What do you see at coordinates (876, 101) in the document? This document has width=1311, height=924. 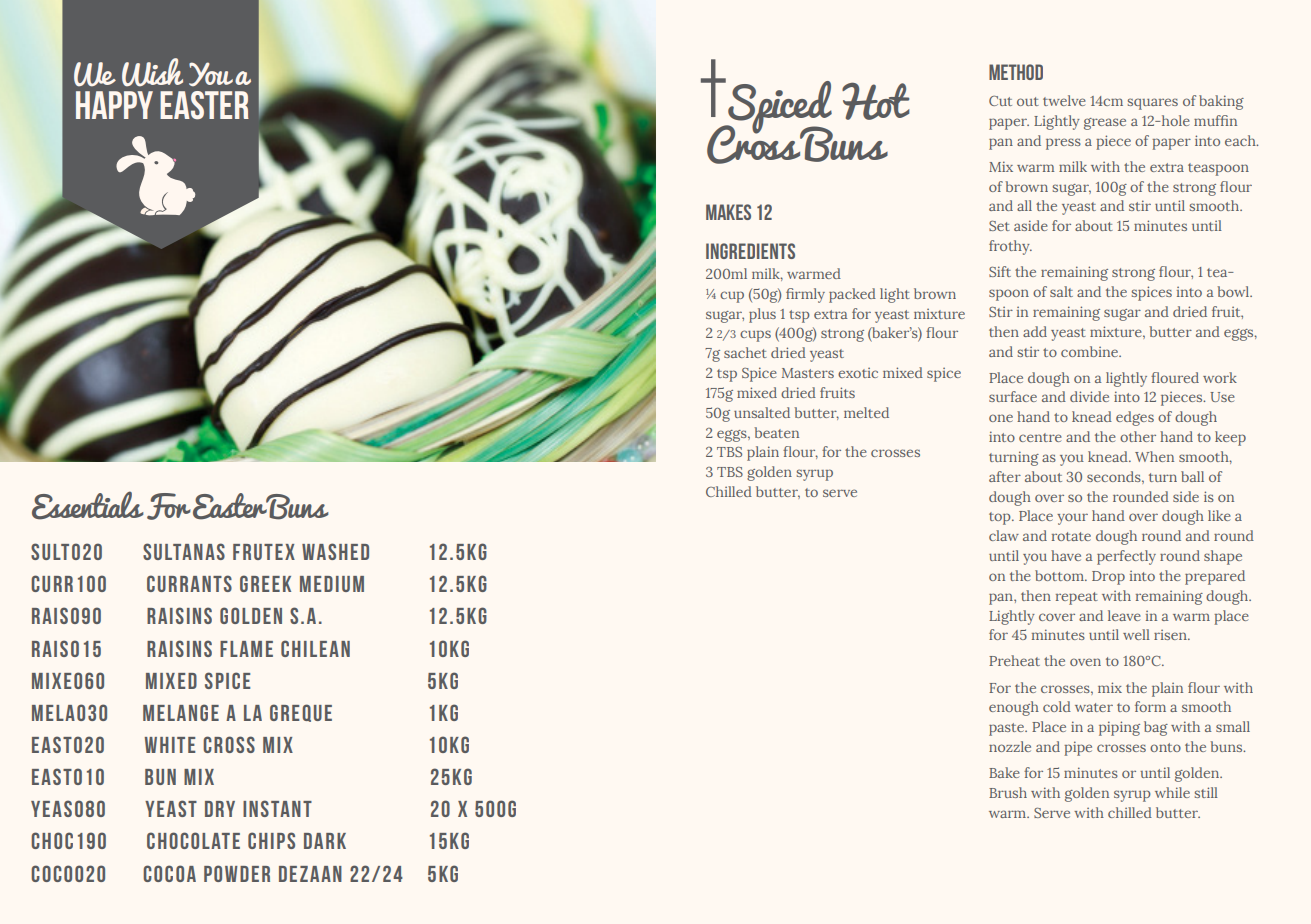 I see `Hot` at bounding box center [876, 101].
